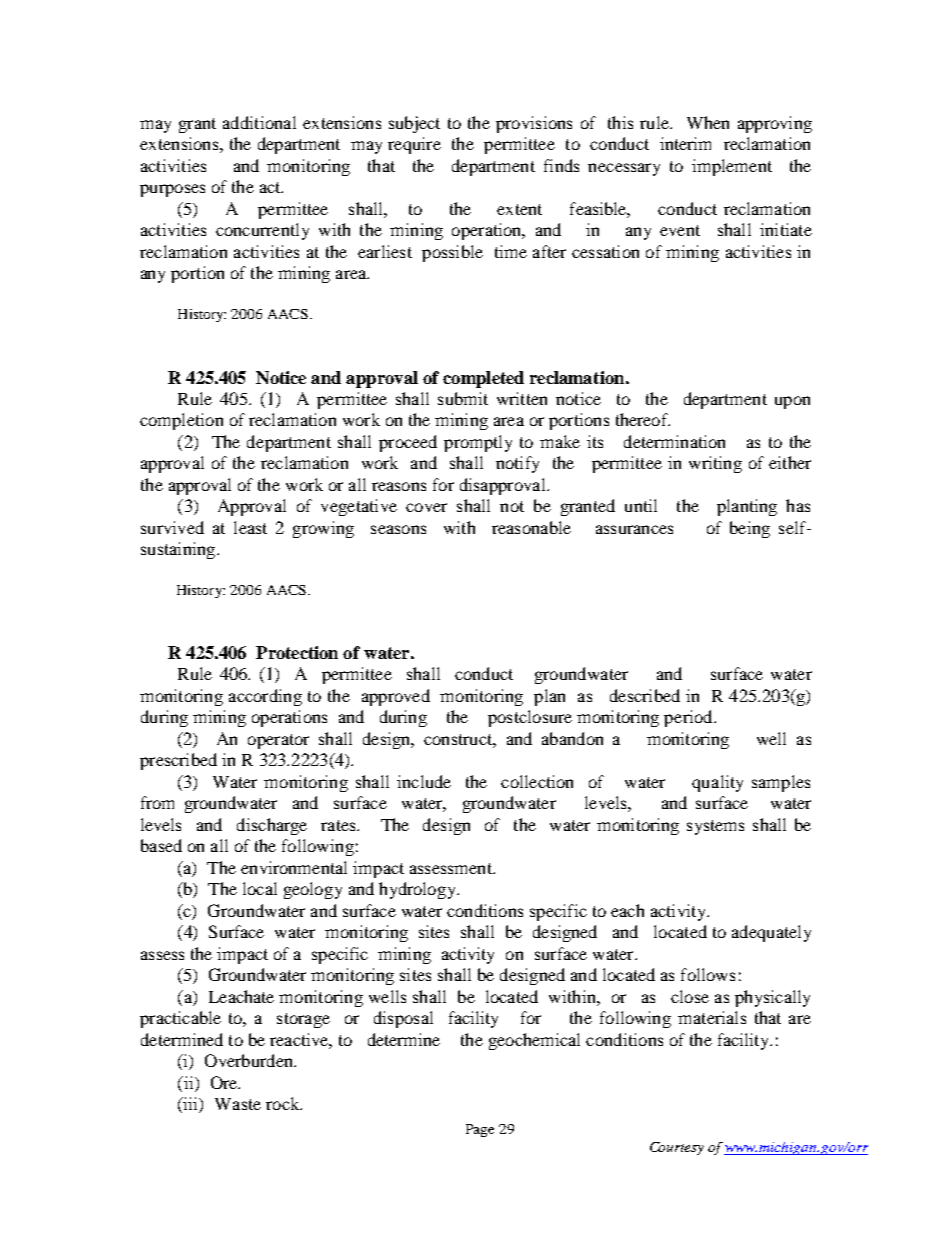  I want to click on additional, so click(259, 122).
